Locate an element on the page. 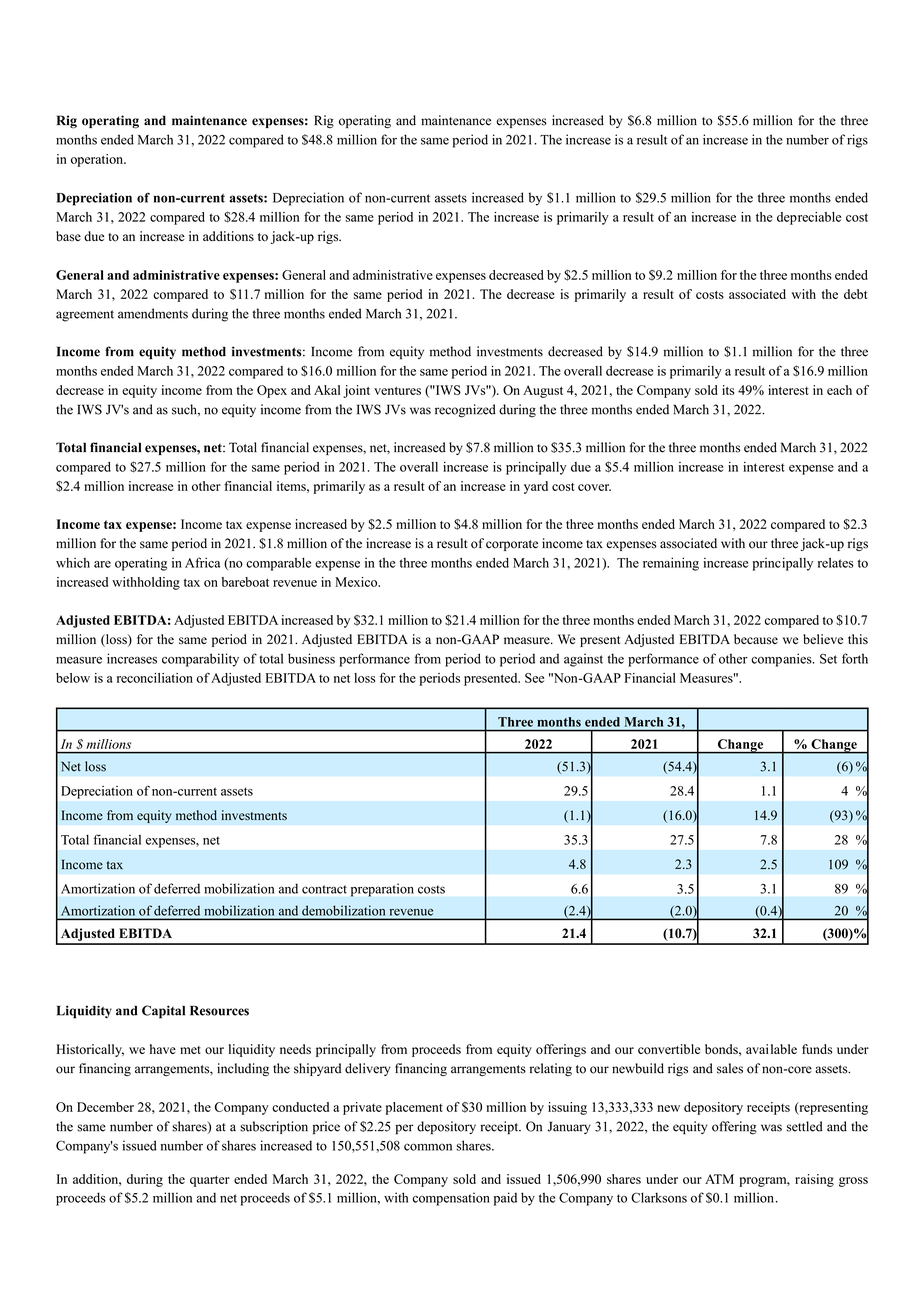  preparation is located at coordinates (382, 890).
